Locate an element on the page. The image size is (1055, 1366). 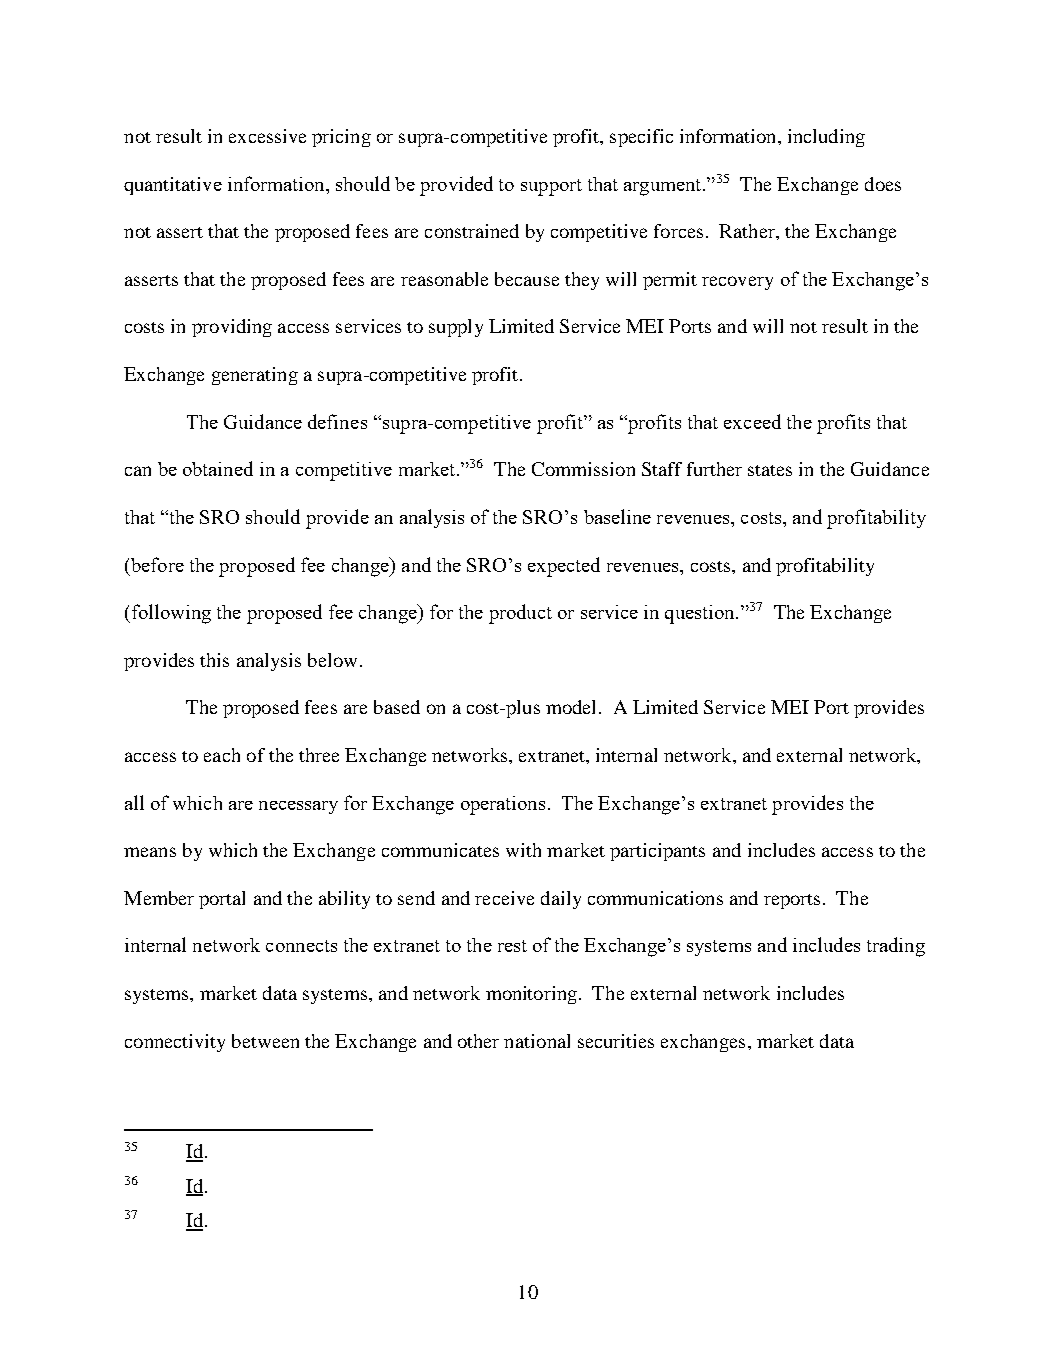
excessive is located at coordinates (267, 136).
